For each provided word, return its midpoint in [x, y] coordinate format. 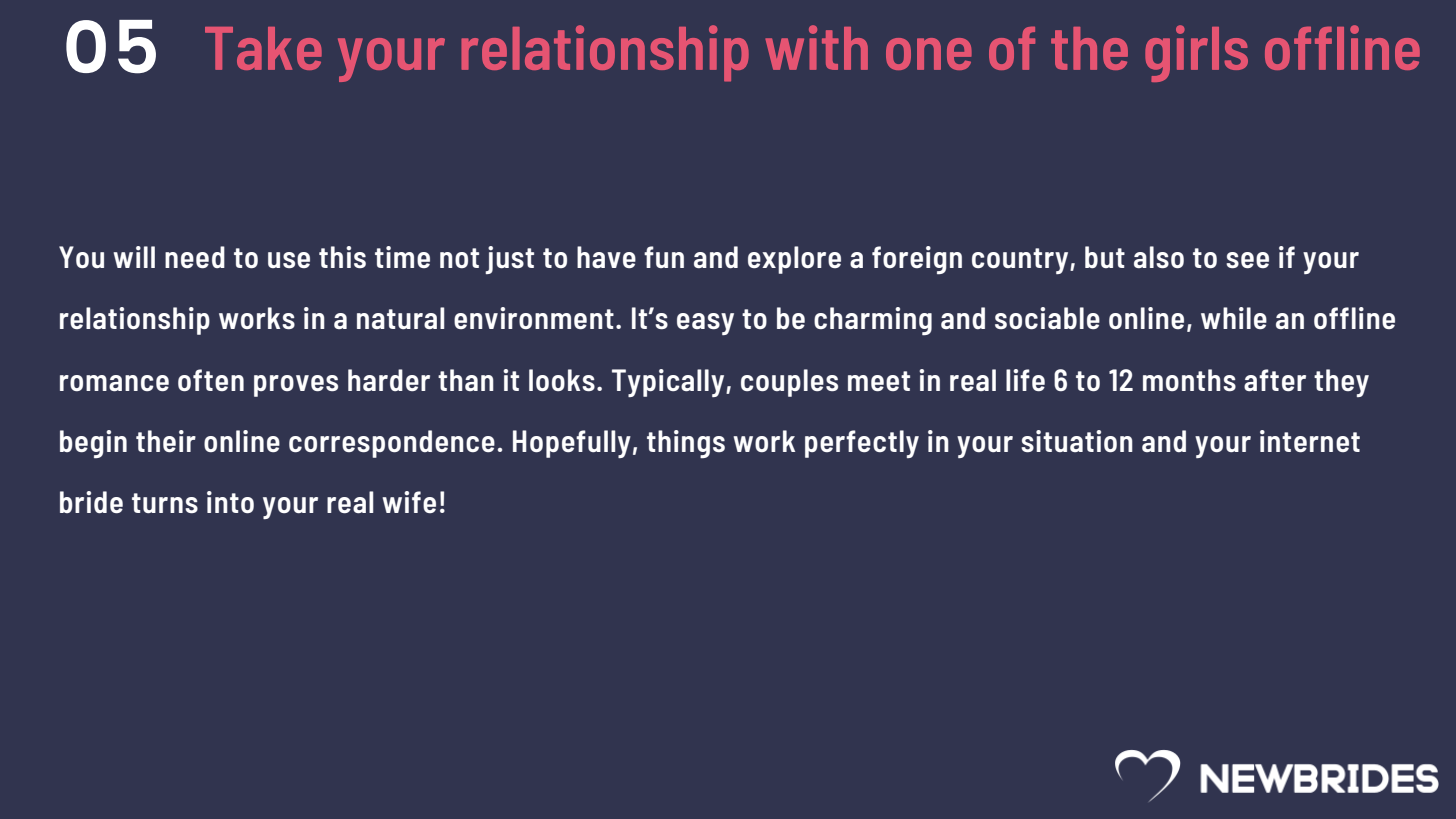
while [1234, 318]
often [211, 380]
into [230, 502]
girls [1196, 53]
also [1159, 257]
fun [664, 257]
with [817, 47]
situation [1077, 441]
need [195, 257]
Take [263, 48]
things [686, 444]
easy [705, 324]
